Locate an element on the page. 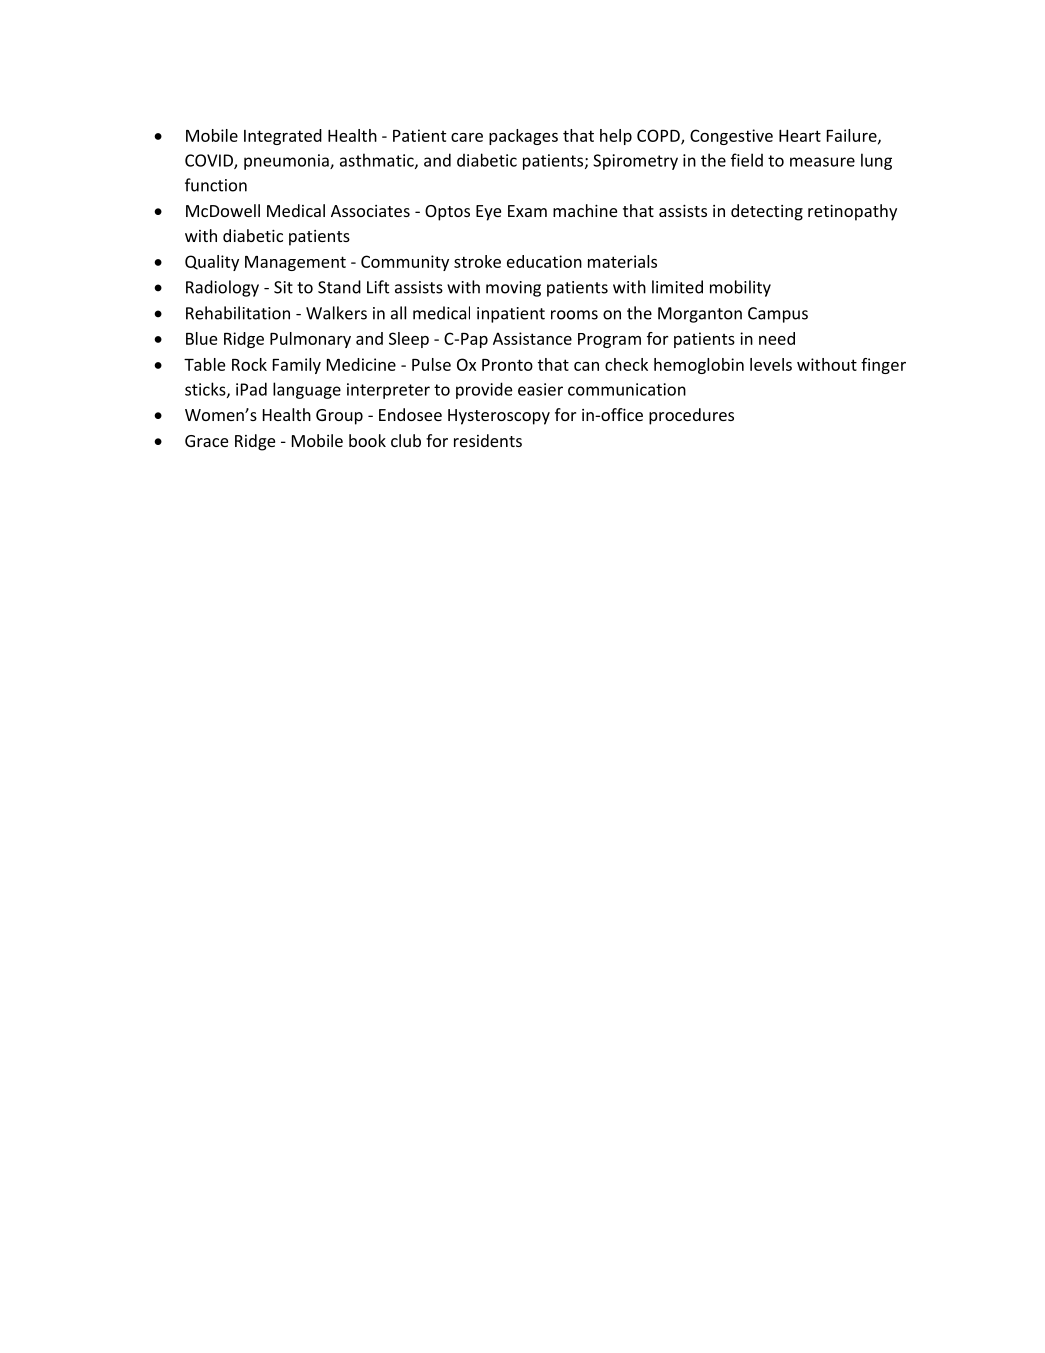 Image resolution: width=1045 pixels, height=1353 pixels. mobility is located at coordinates (740, 288).
